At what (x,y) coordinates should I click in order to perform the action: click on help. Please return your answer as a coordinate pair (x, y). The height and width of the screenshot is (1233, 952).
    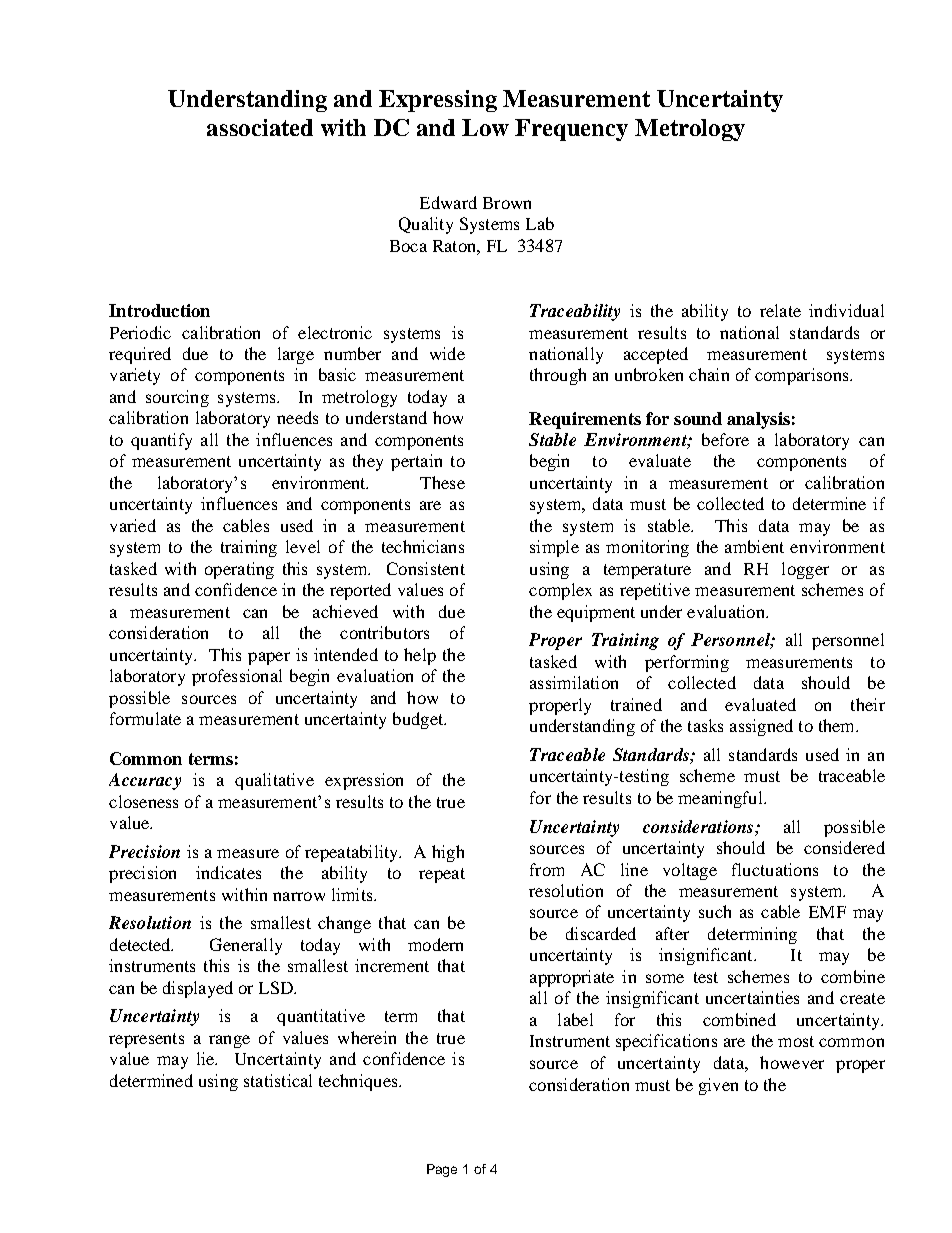
    Looking at the image, I should click on (420, 656).
